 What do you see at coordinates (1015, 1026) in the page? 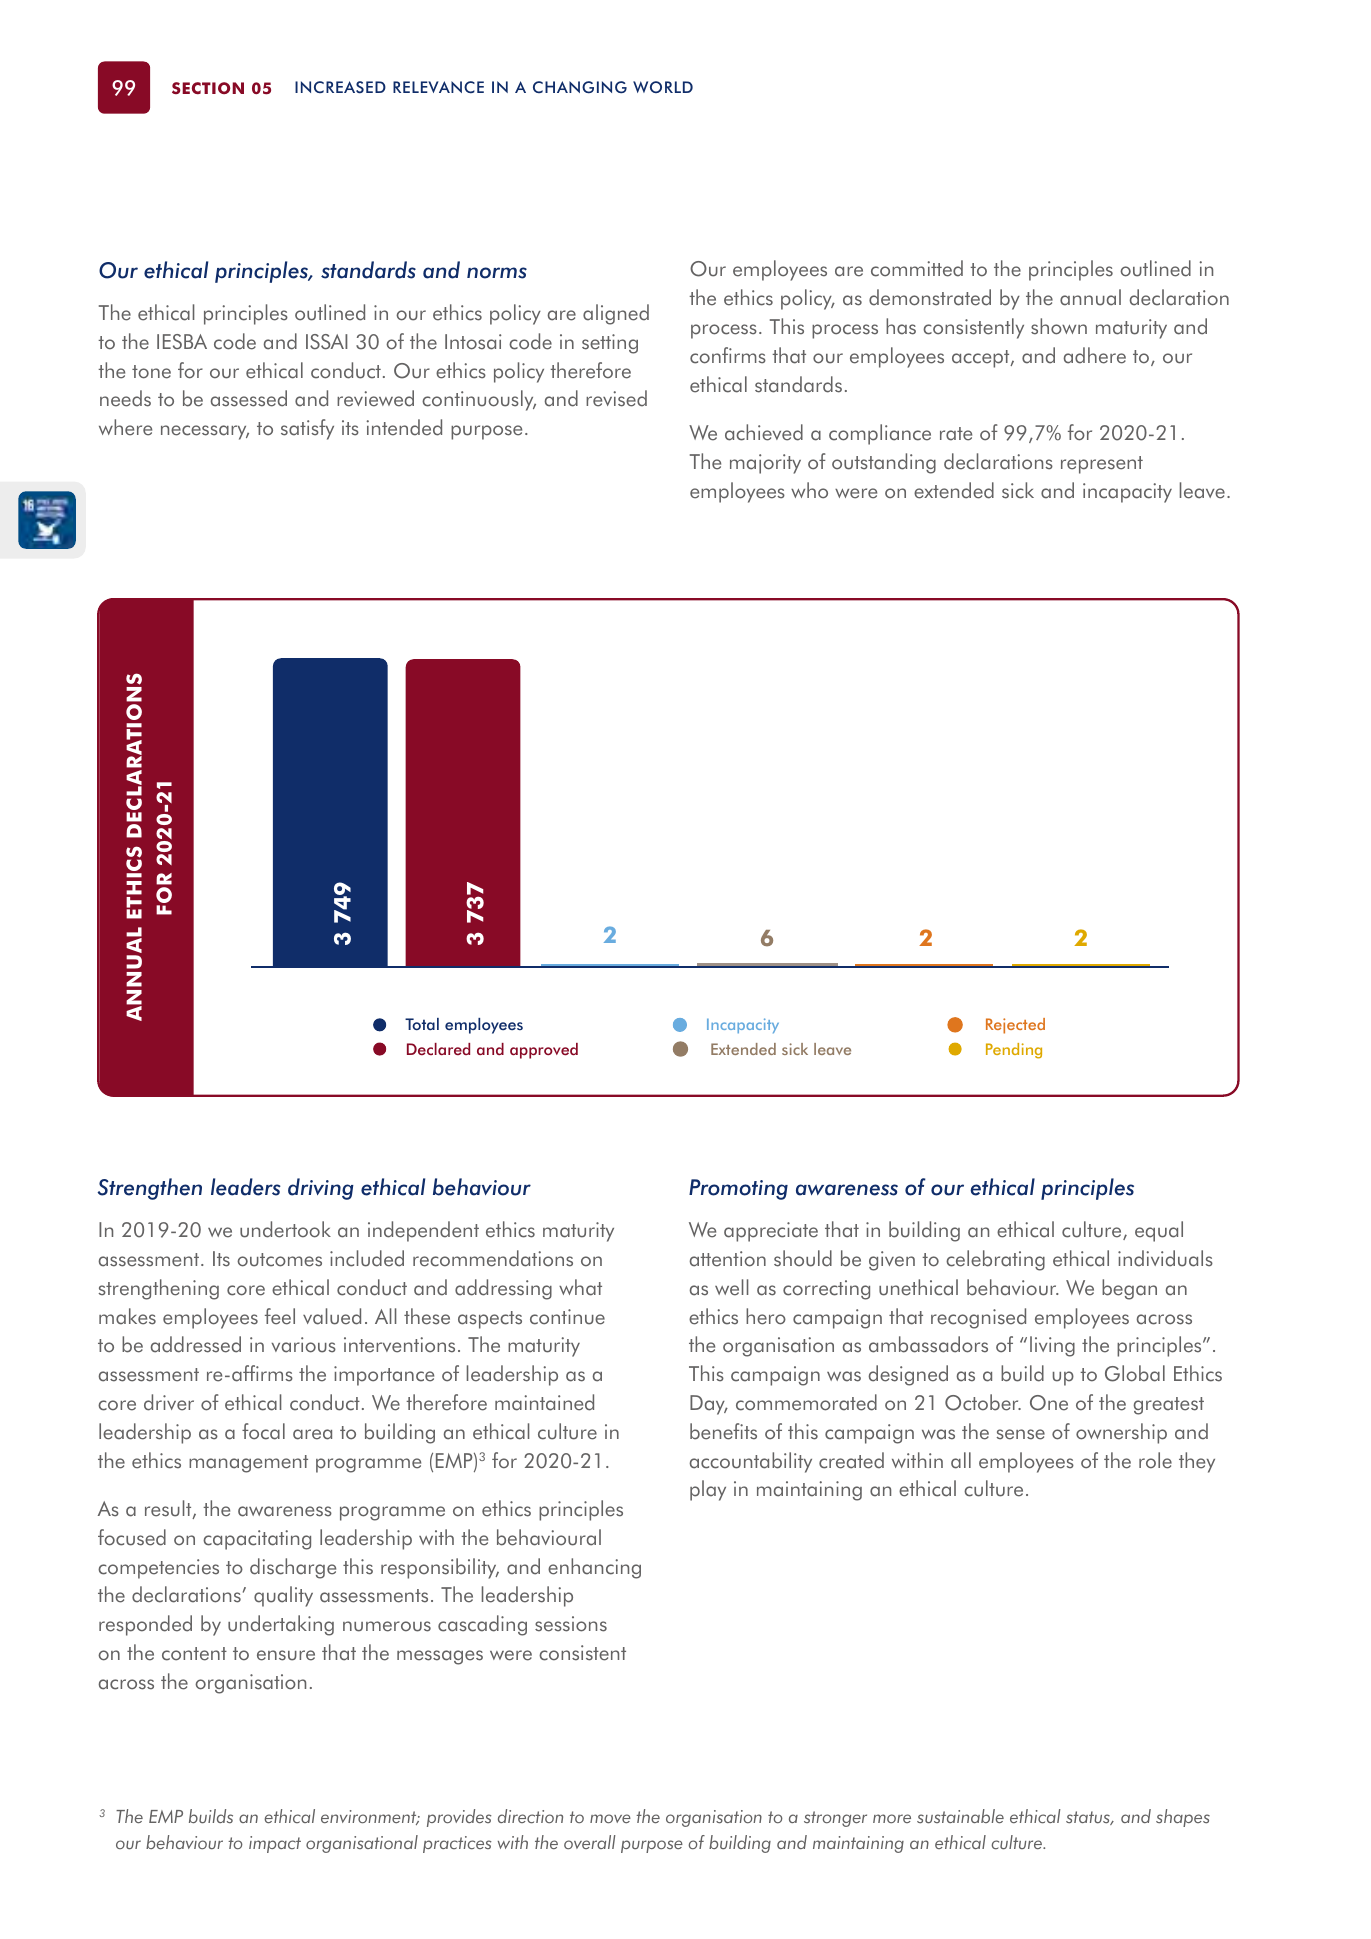
I see `Rejected` at bounding box center [1015, 1026].
